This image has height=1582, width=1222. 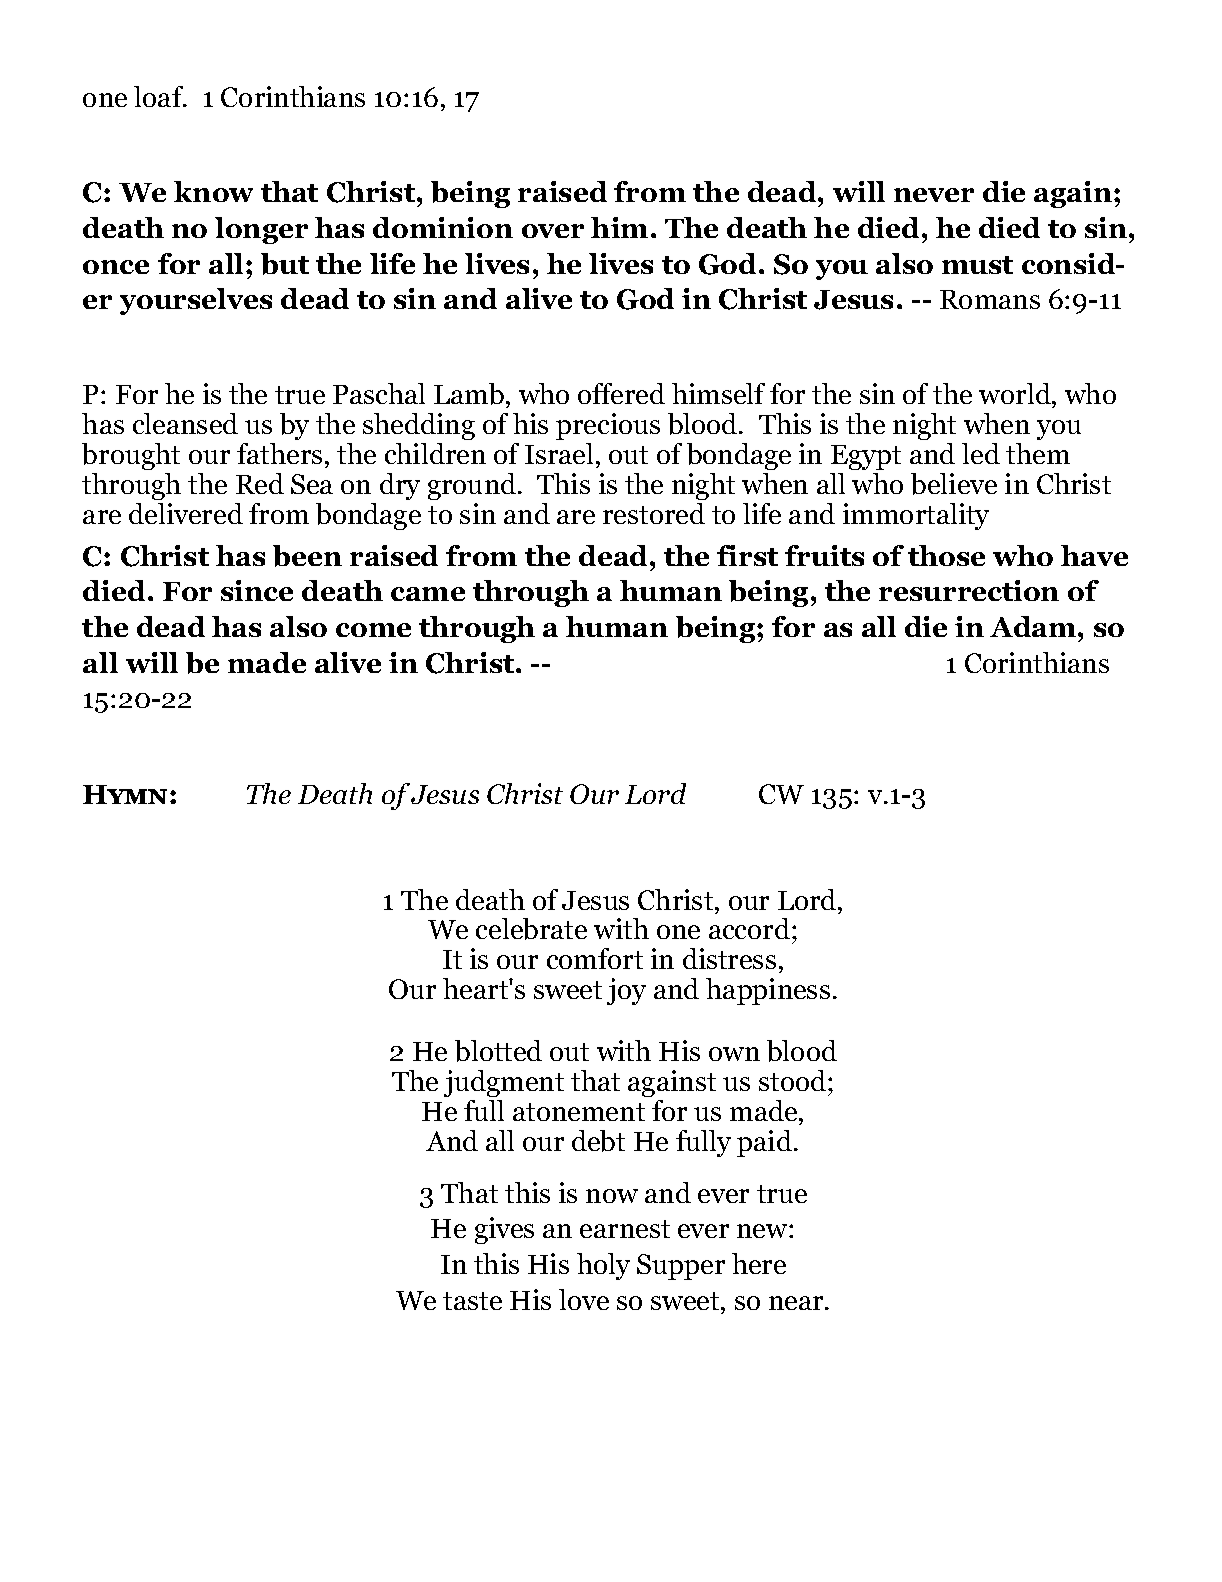 What do you see at coordinates (977, 265) in the image?
I see `must` at bounding box center [977, 265].
